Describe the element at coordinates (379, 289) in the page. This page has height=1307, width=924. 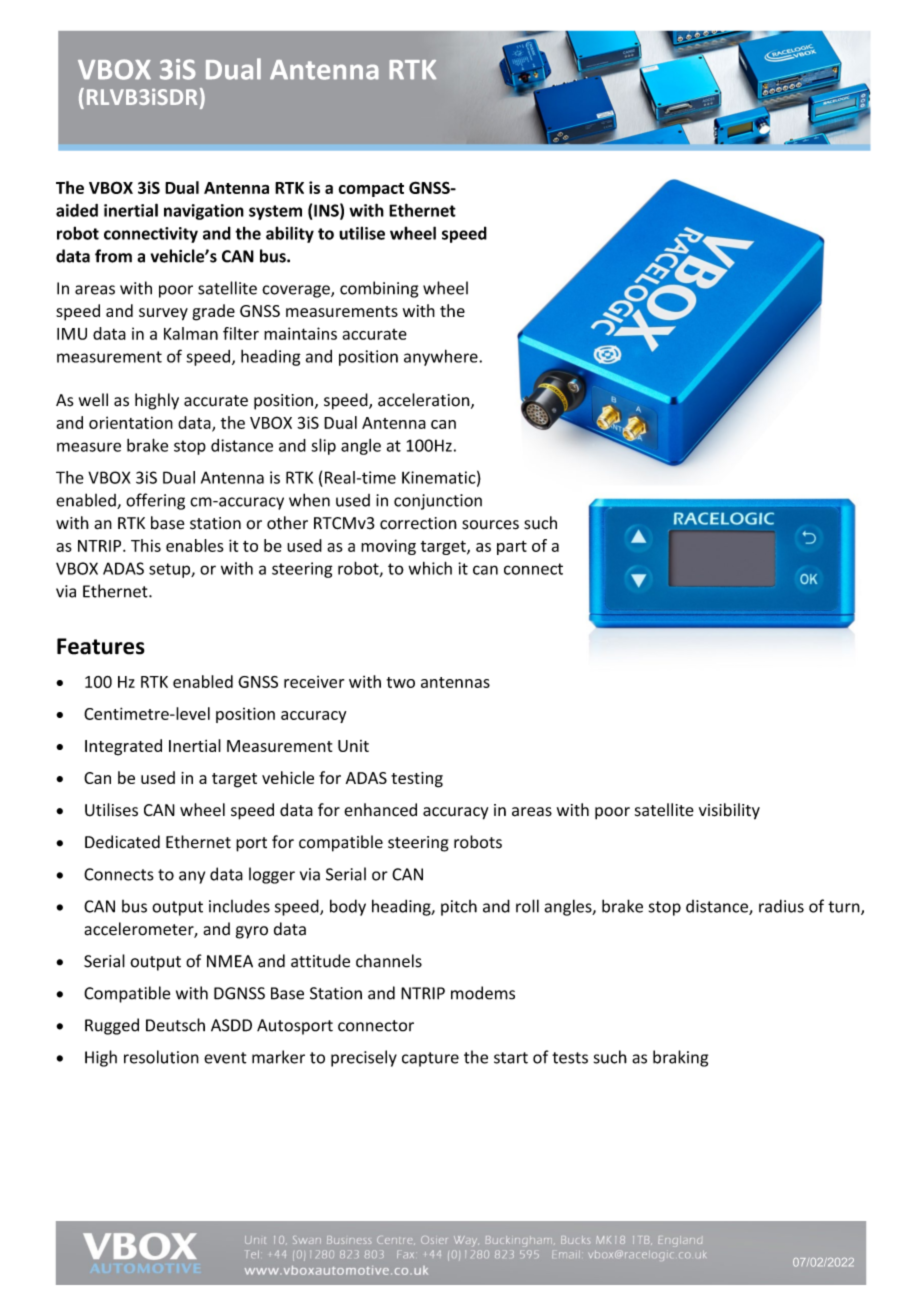
I see `combining` at that location.
